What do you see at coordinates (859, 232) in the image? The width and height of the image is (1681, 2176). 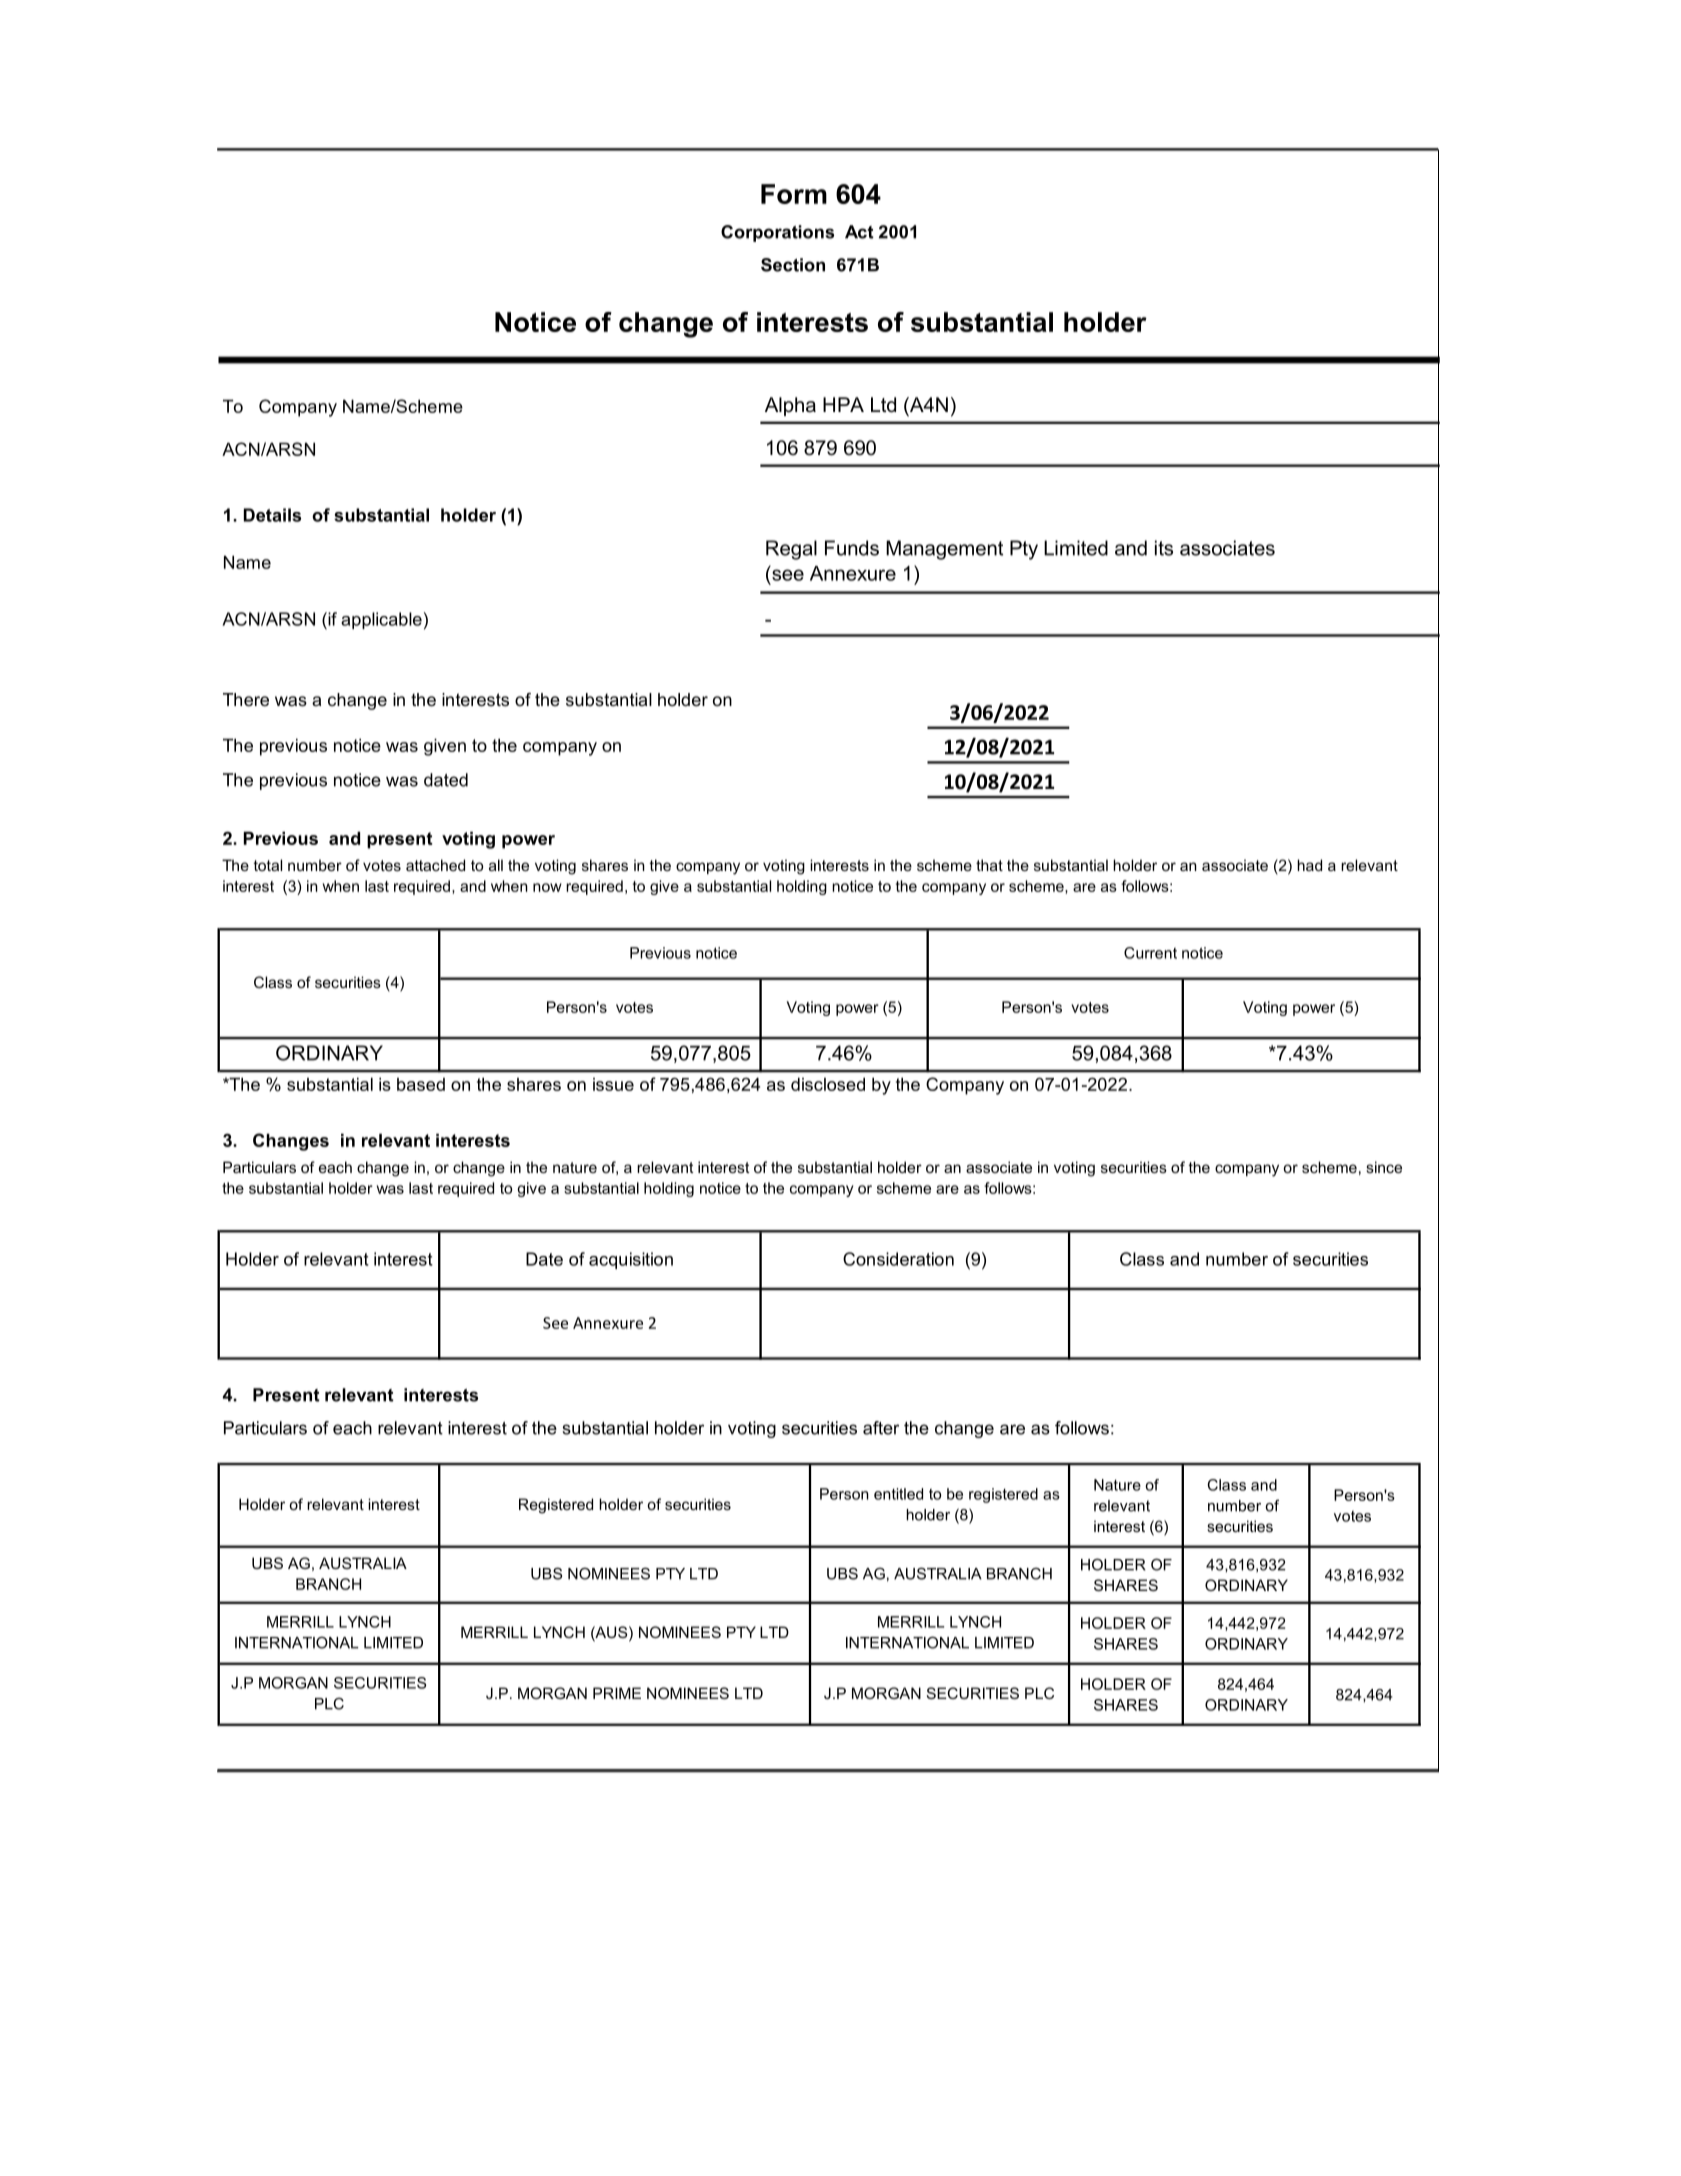 I see `Act` at bounding box center [859, 232].
